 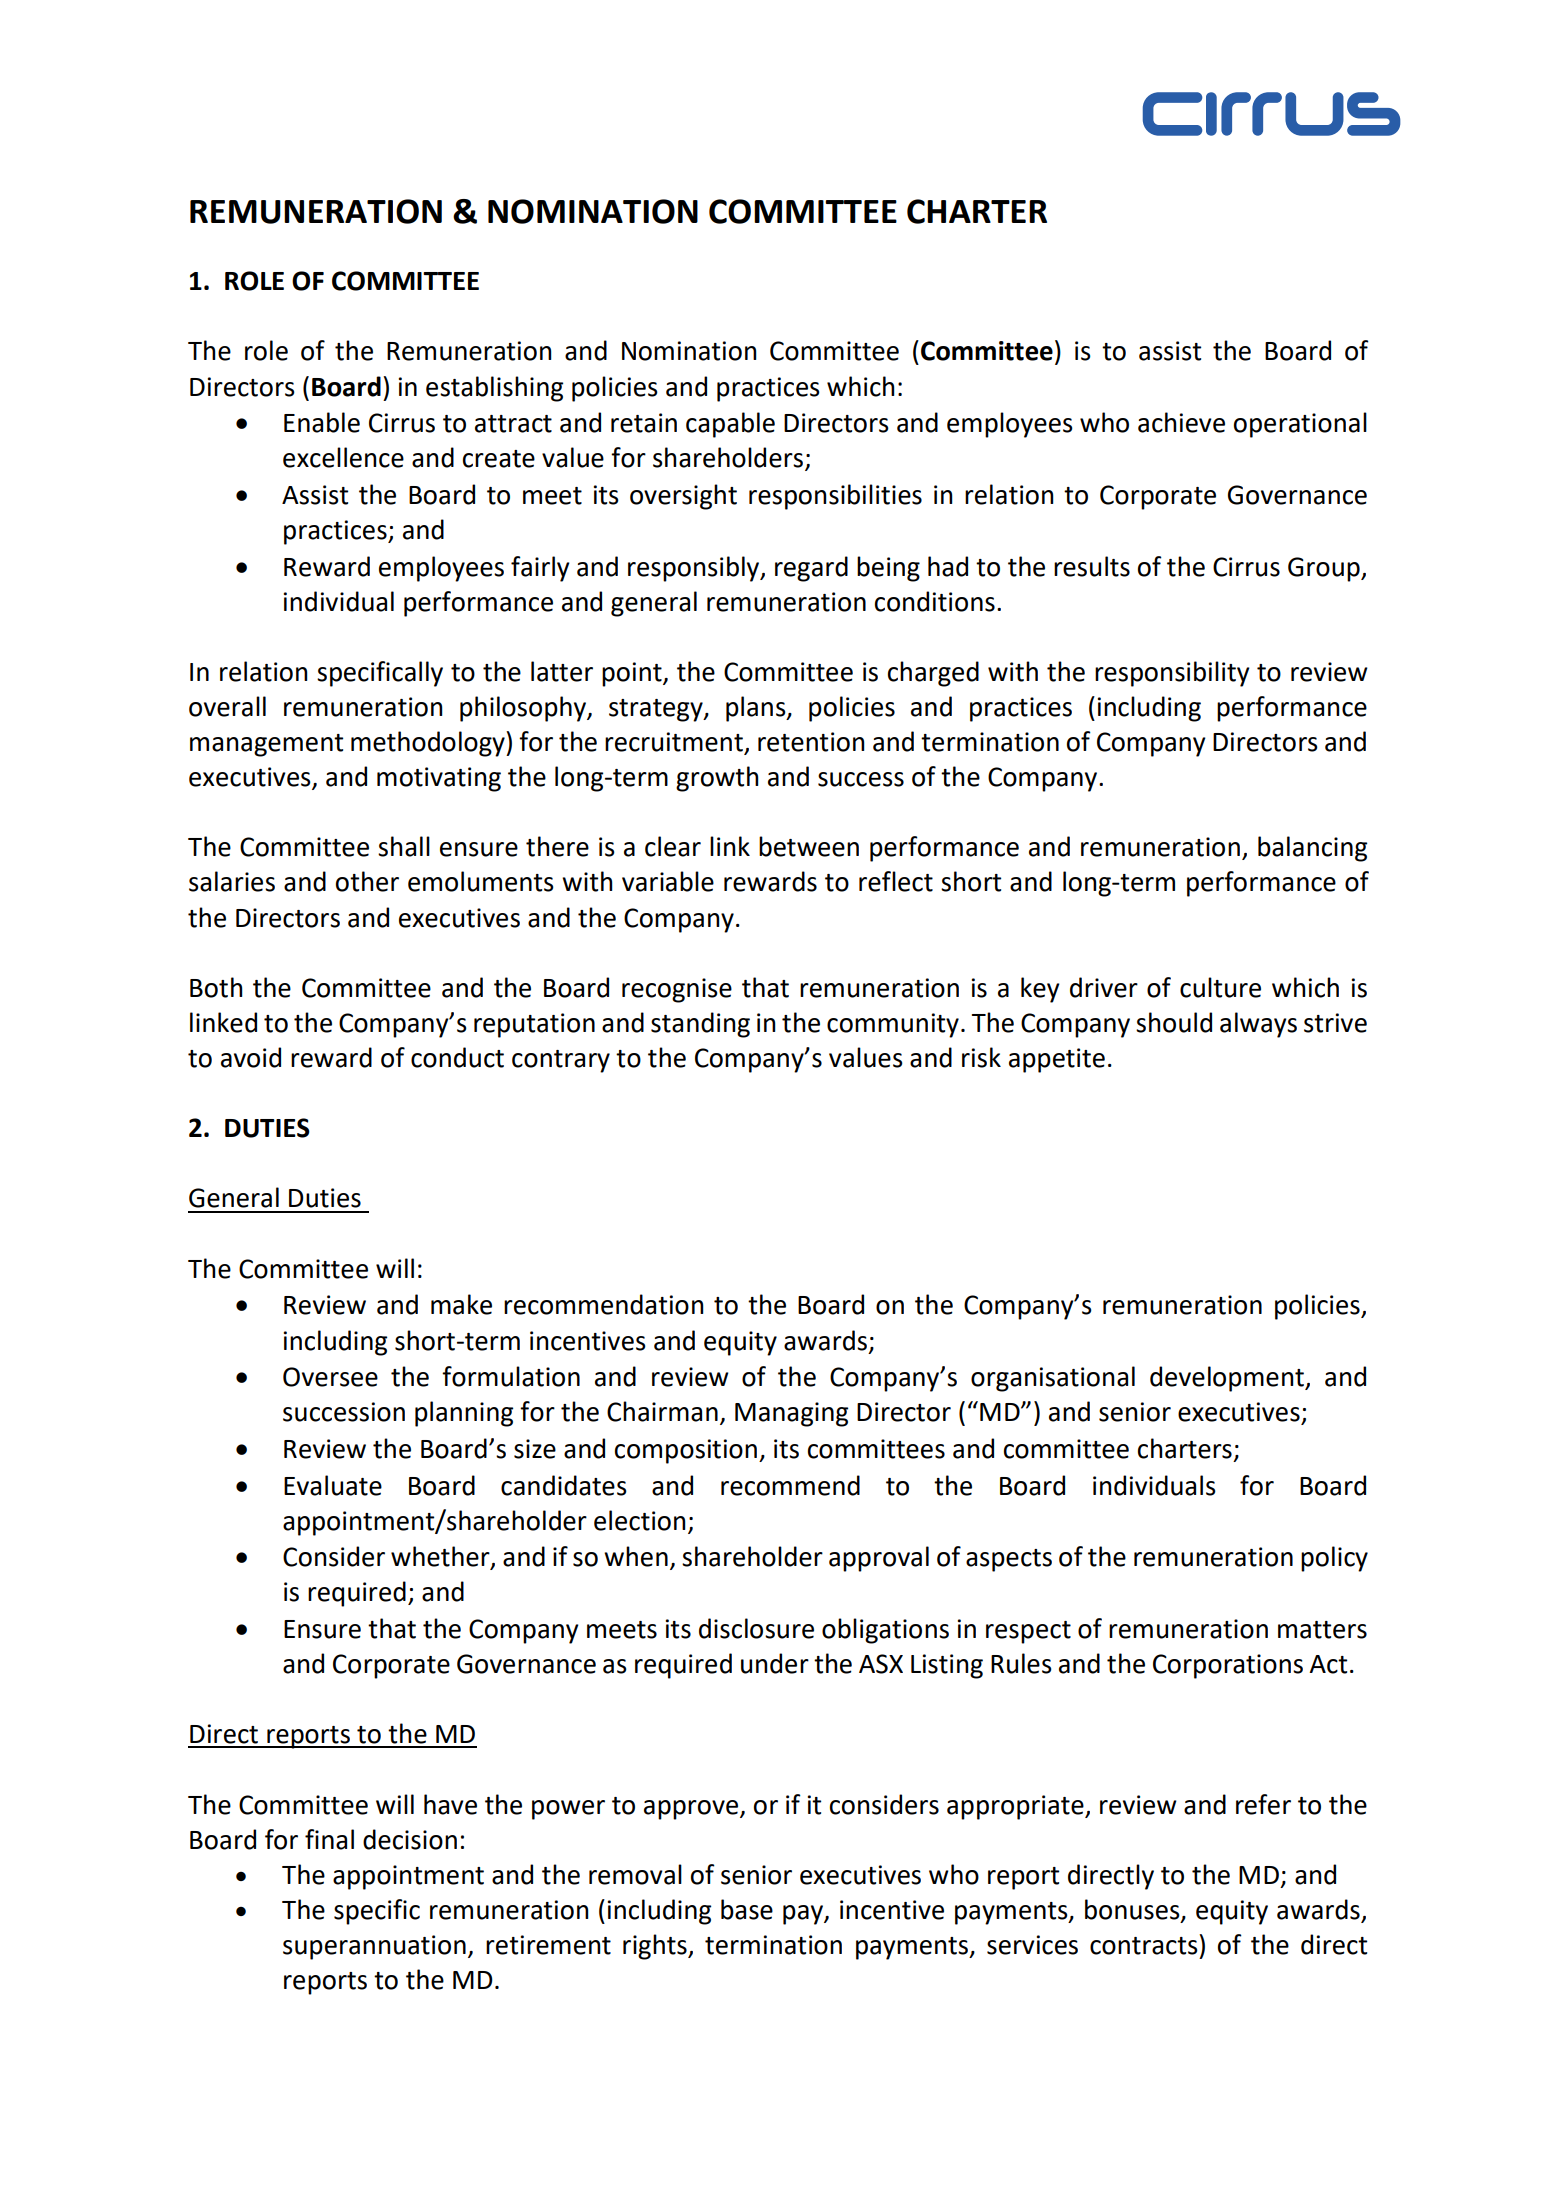 What do you see at coordinates (1220, 987) in the image?
I see `culture` at bounding box center [1220, 987].
